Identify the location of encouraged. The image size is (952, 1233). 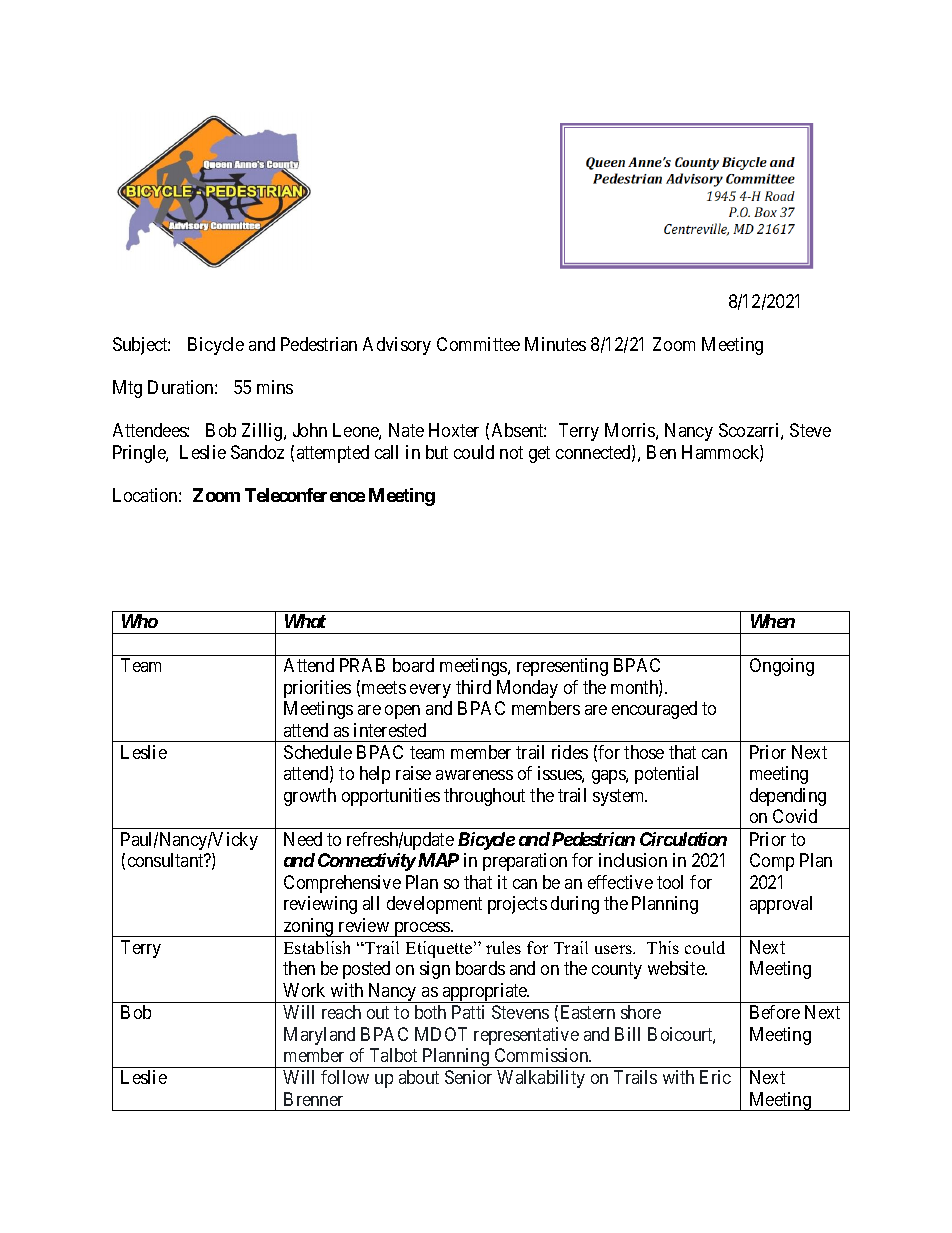
(654, 710).
